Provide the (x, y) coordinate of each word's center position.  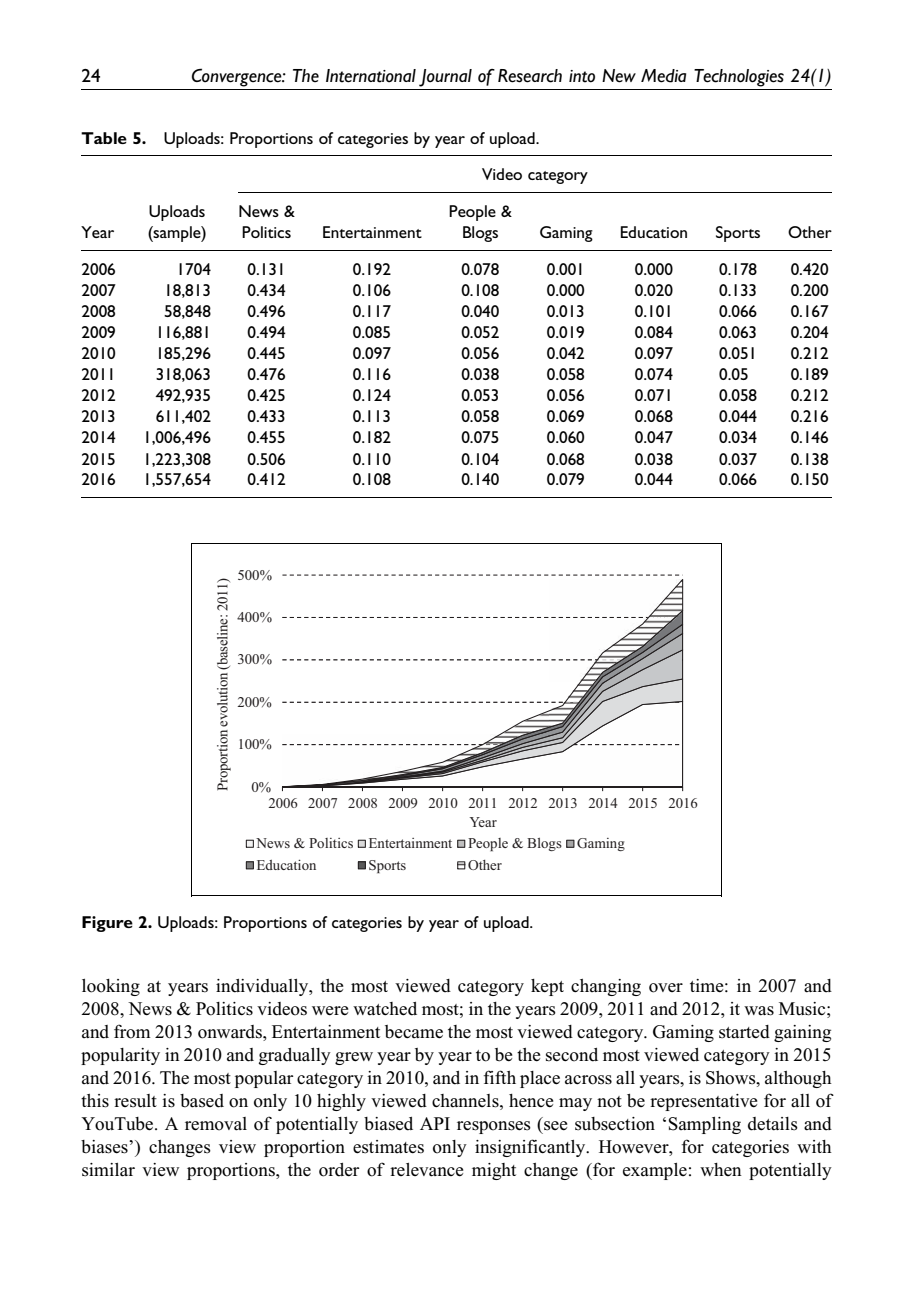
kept (547, 987)
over (666, 988)
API (435, 1123)
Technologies (739, 78)
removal (216, 1124)
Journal (445, 78)
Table (104, 138)
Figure (107, 924)
